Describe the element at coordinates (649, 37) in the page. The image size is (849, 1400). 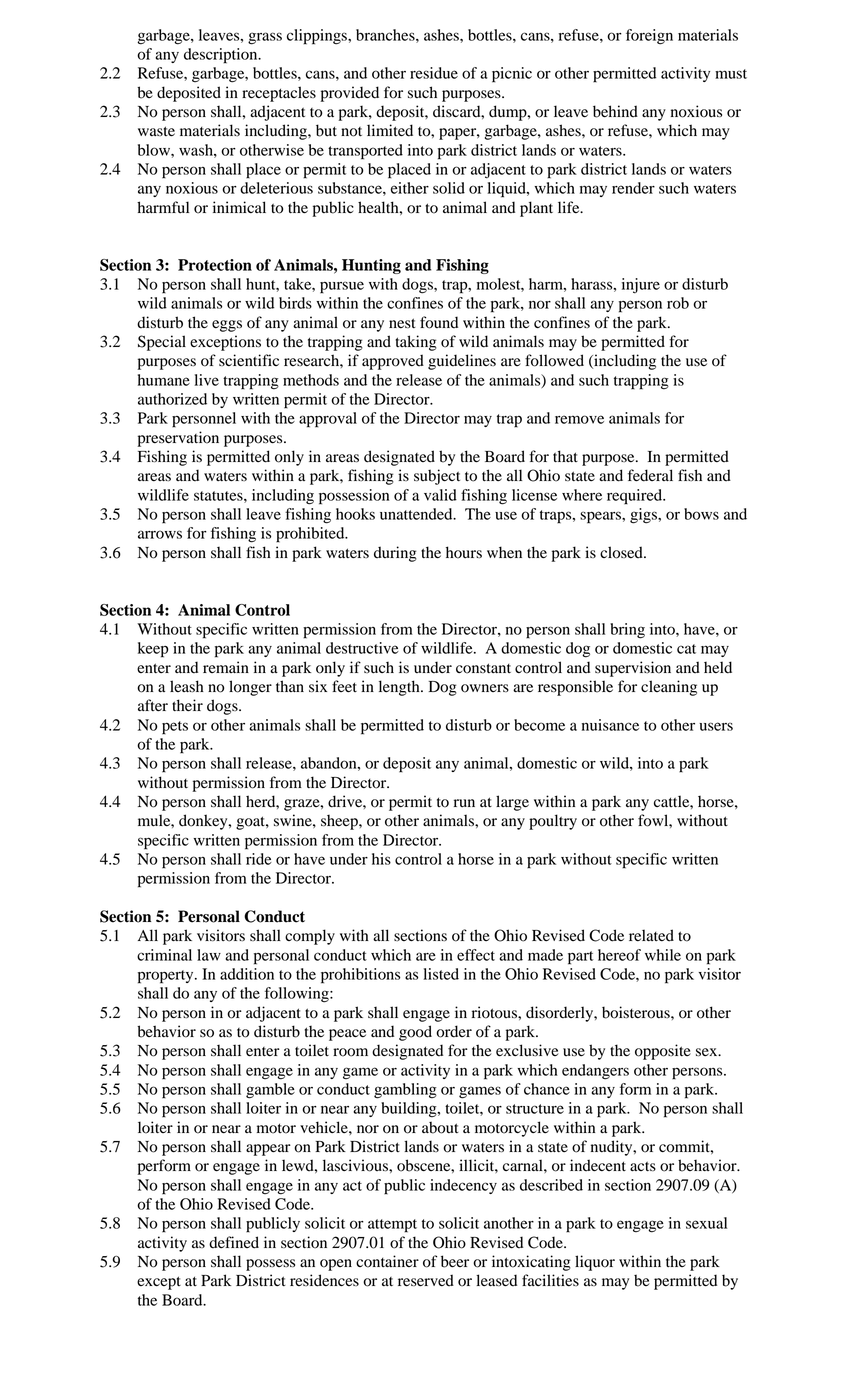
I see `foreign` at that location.
